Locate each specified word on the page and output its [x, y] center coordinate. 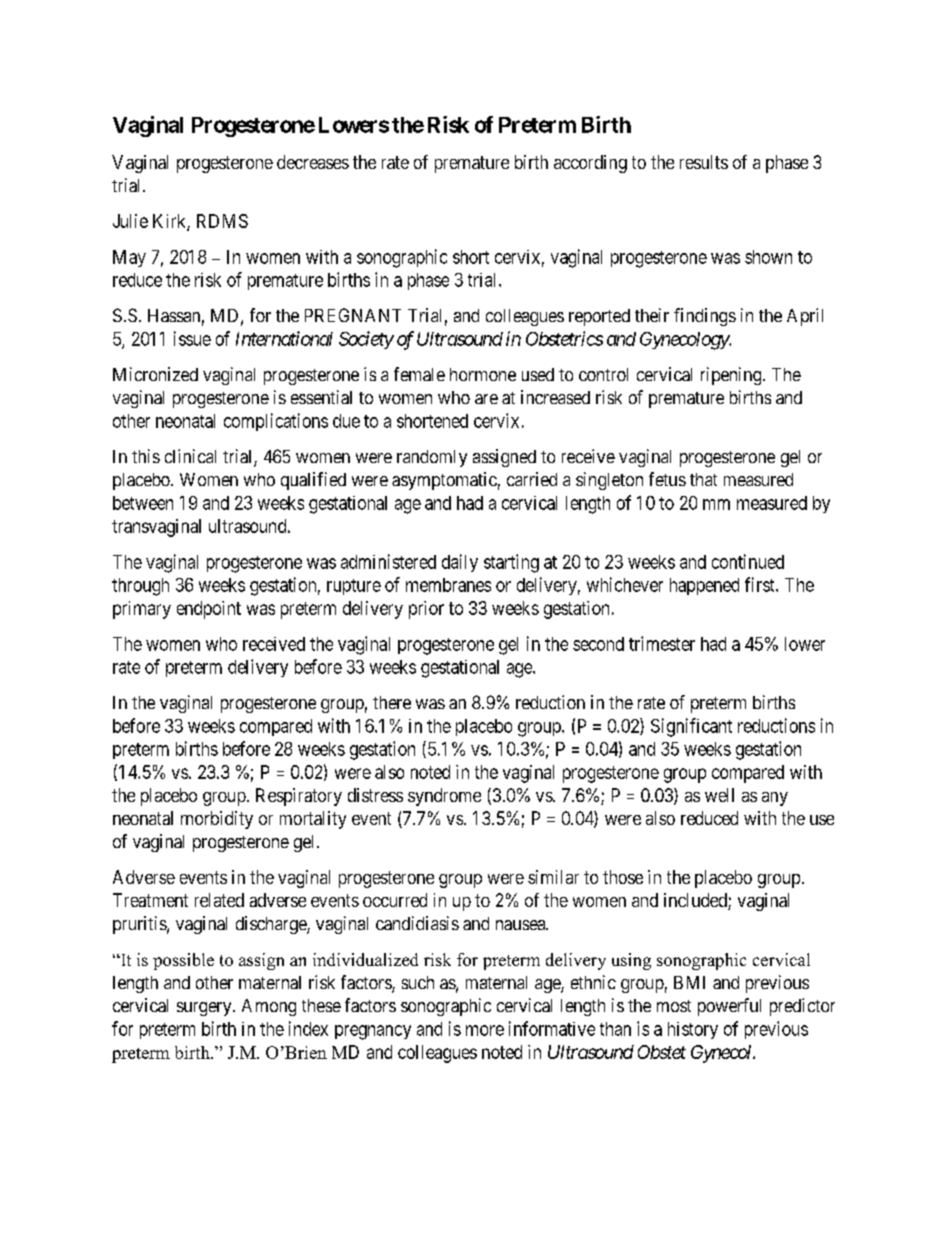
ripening [732, 376]
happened [704, 586]
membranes [448, 585]
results [704, 162]
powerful [729, 1007]
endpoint [209, 610]
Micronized [155, 374]
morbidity [217, 820]
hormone [483, 374]
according [590, 164]
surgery [205, 1009]
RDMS [222, 221]
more [485, 1030]
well [719, 795]
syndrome [444, 797]
